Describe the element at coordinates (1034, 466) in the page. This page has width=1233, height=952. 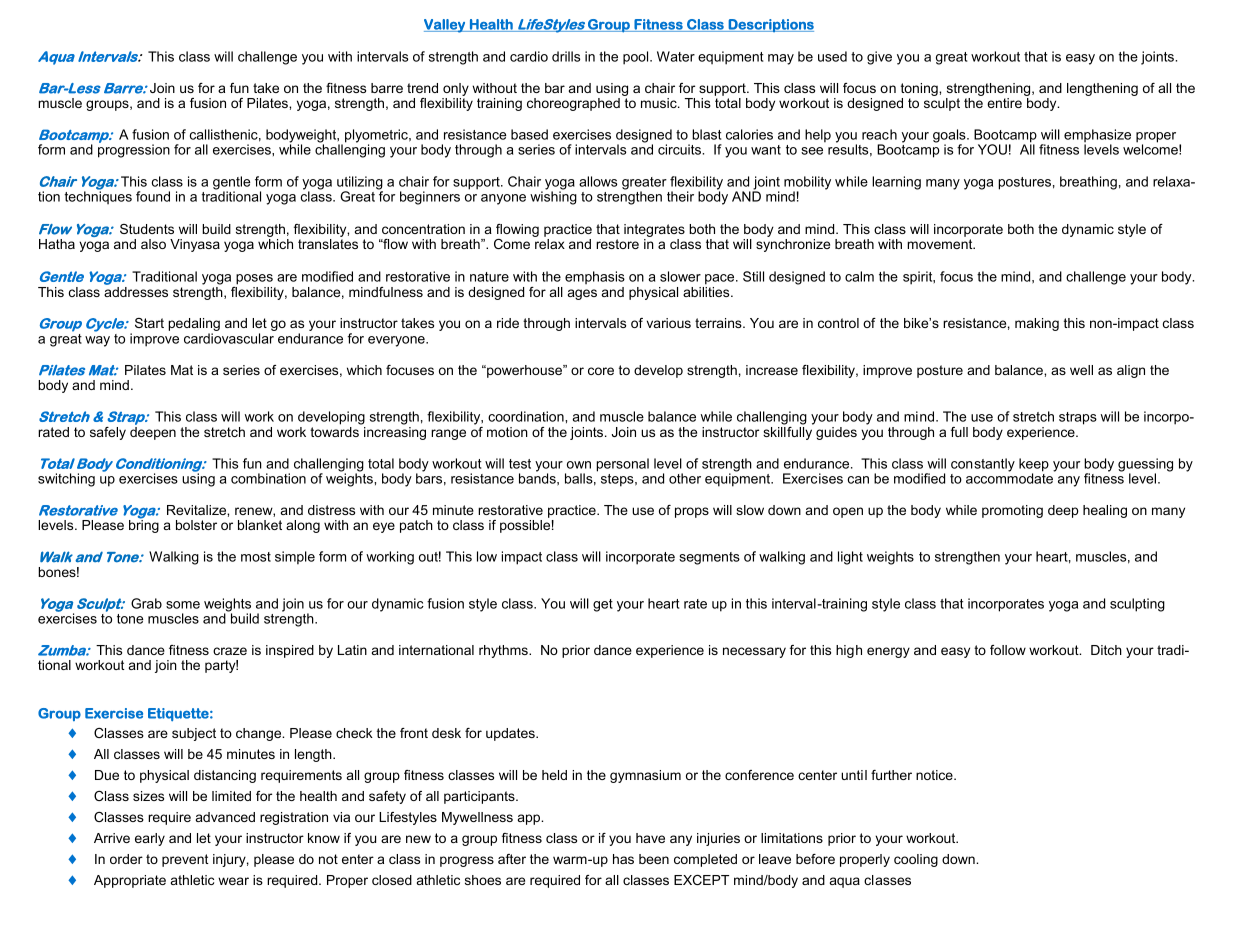
I see `keep` at that location.
